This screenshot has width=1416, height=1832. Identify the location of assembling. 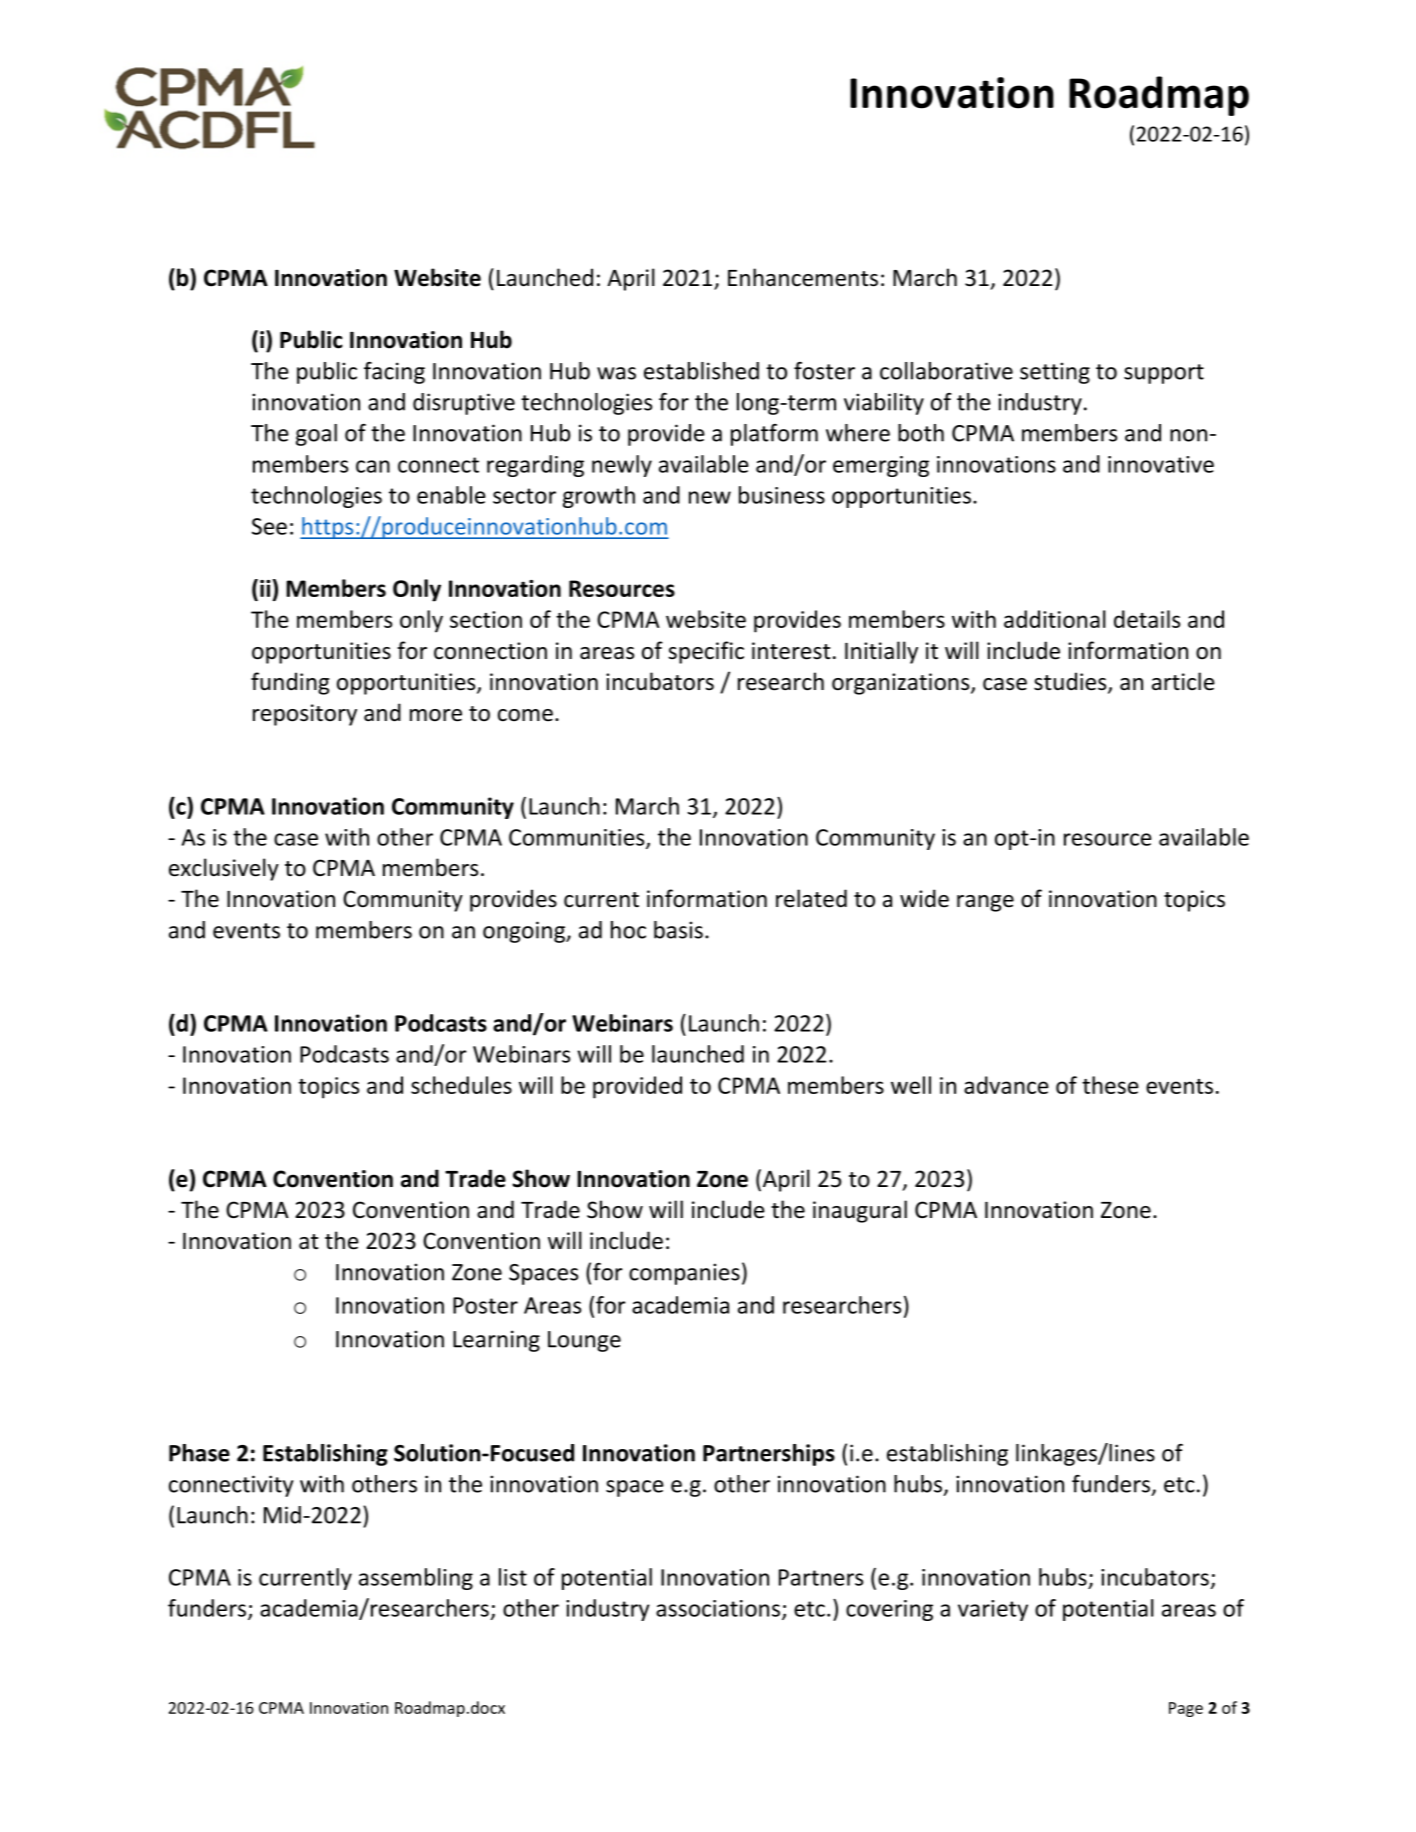
(416, 1579).
